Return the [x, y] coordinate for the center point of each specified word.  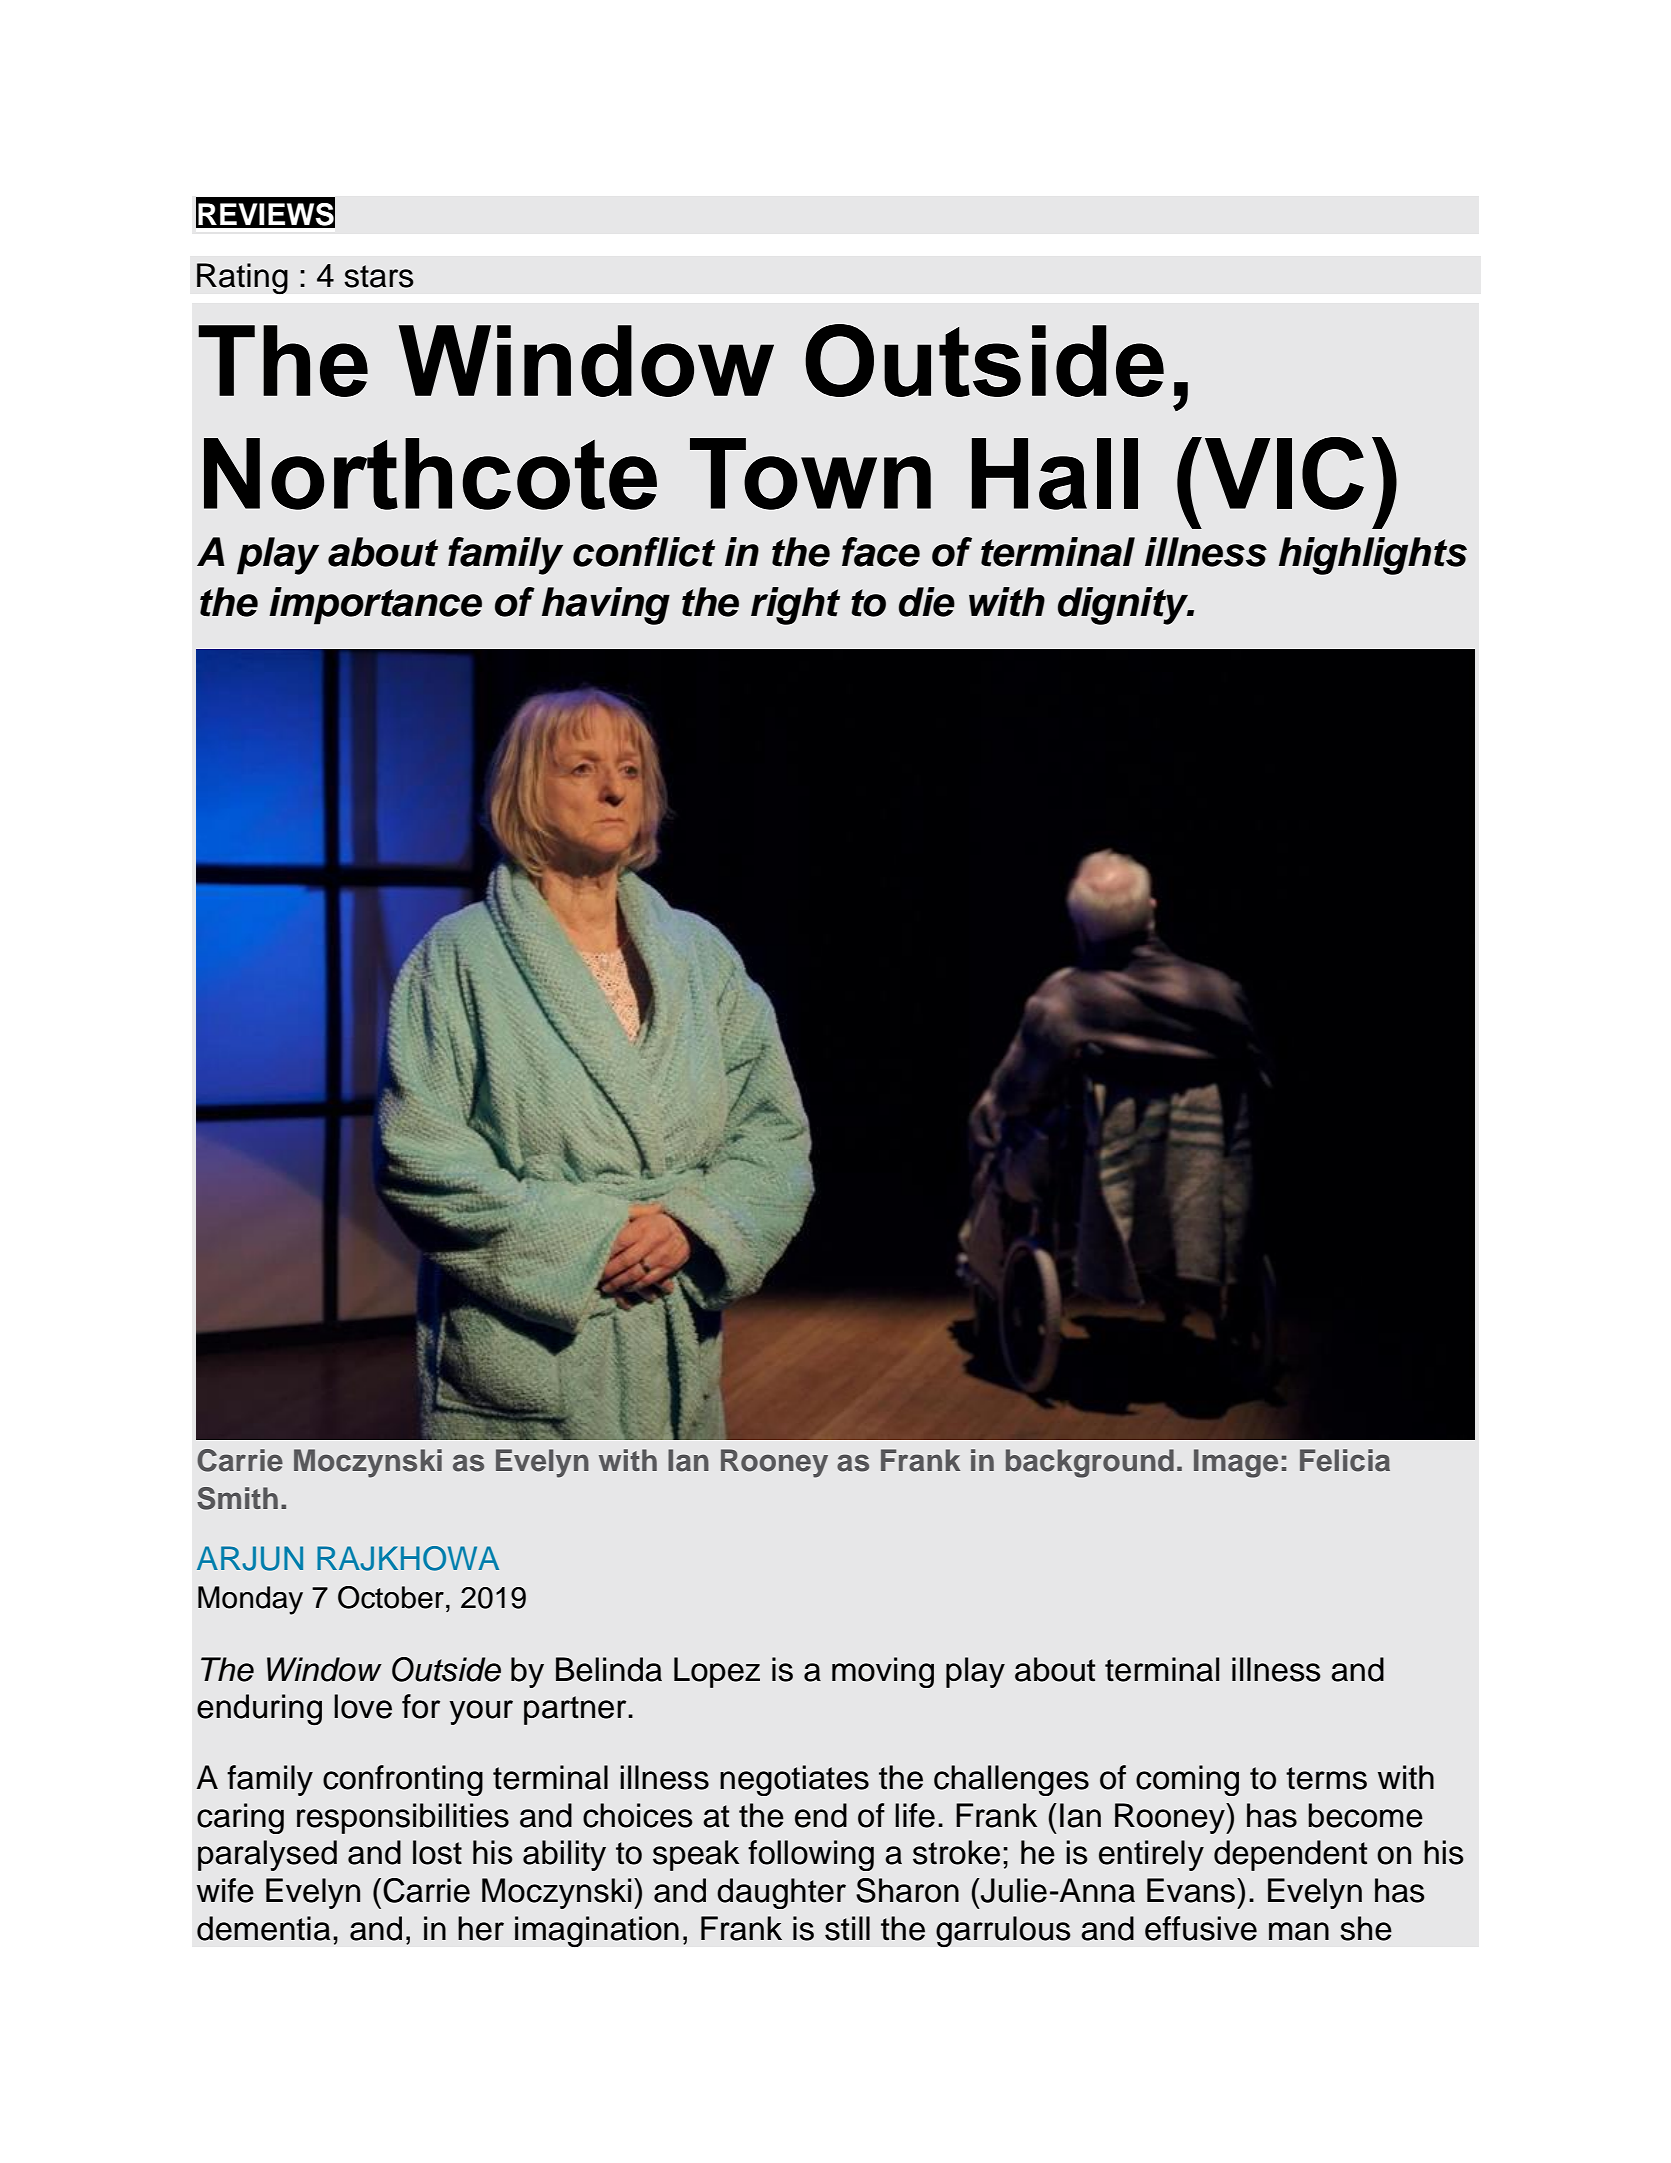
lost [437, 1852]
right [795, 606]
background [1090, 1463]
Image [1236, 1463]
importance [375, 606]
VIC [1284, 473]
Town [810, 474]
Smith [237, 1498]
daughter [781, 1893]
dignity [1124, 606]
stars [379, 276]
